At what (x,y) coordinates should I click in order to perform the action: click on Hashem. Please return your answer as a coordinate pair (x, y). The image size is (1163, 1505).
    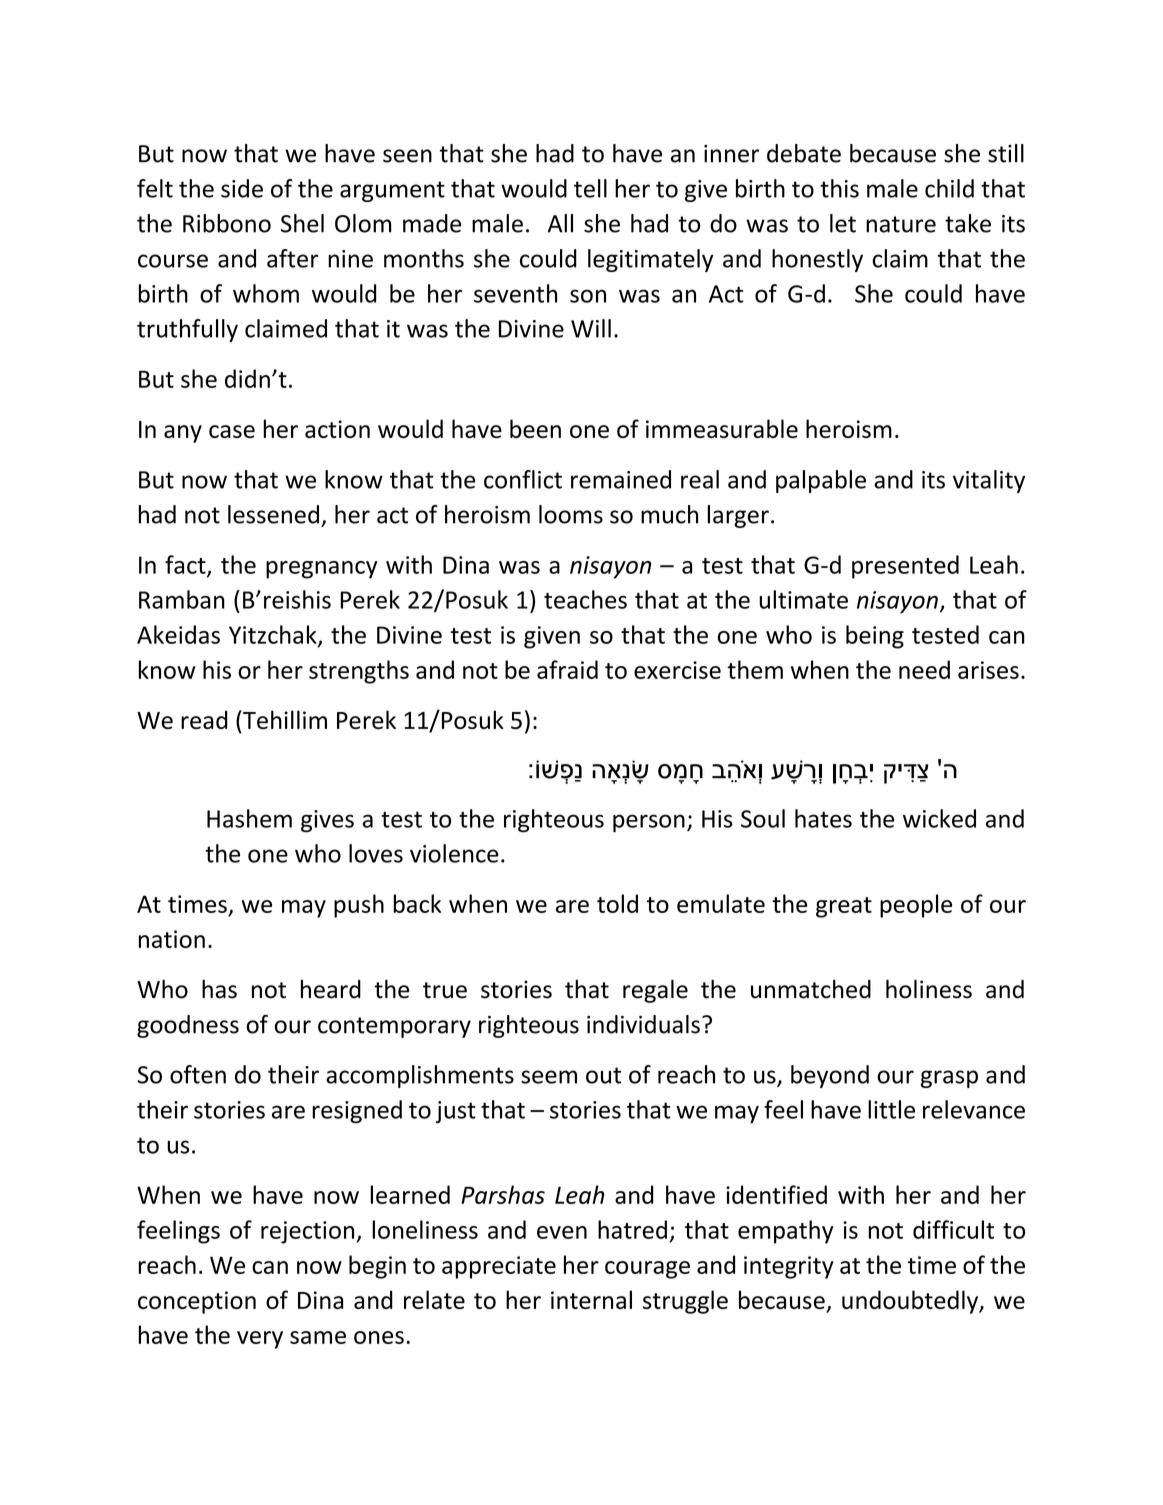
    Looking at the image, I should click on (249, 818).
